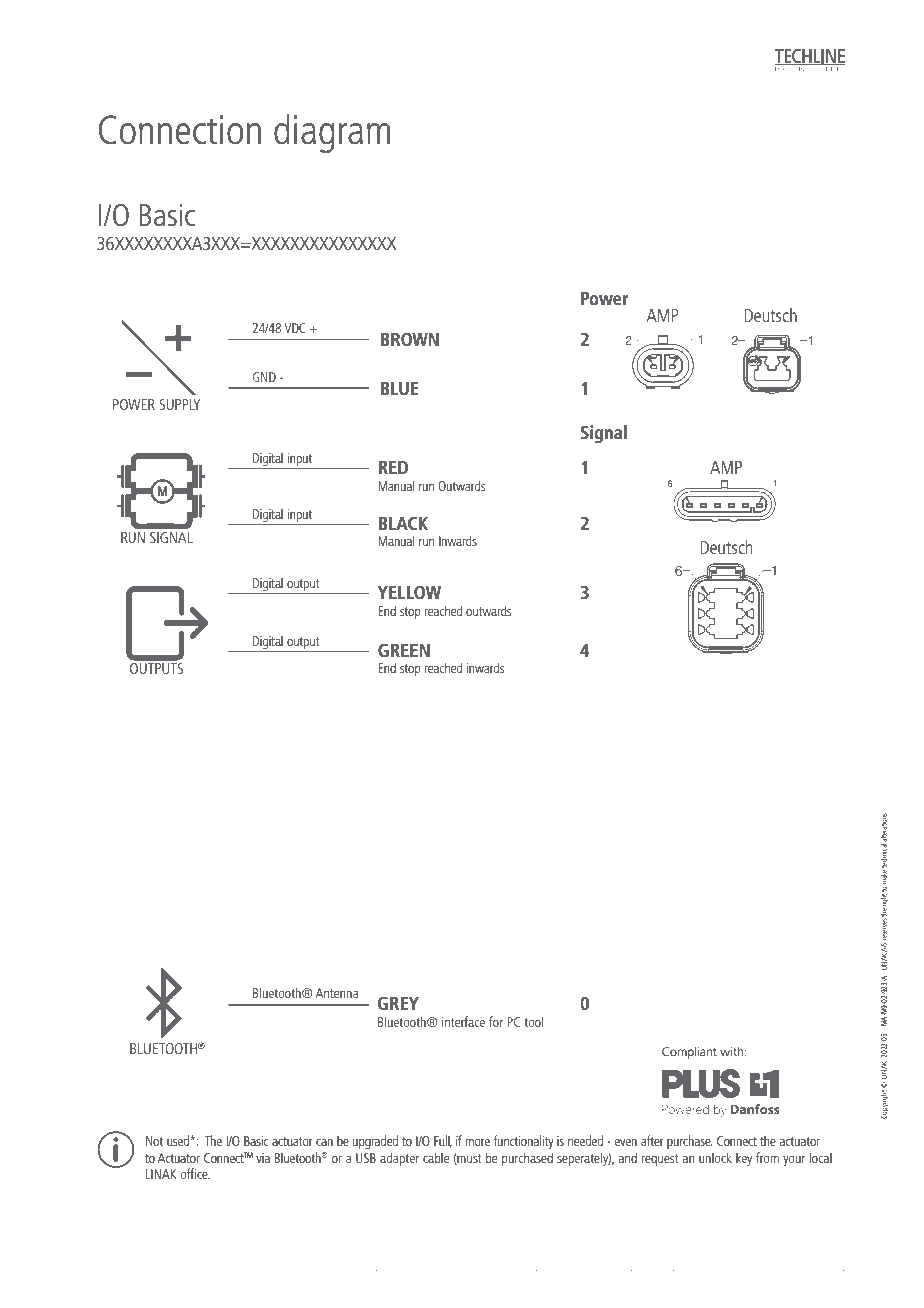 Image resolution: width=924 pixels, height=1308 pixels. Describe the element at coordinates (410, 339) in the image. I see `BROWN` at that location.
